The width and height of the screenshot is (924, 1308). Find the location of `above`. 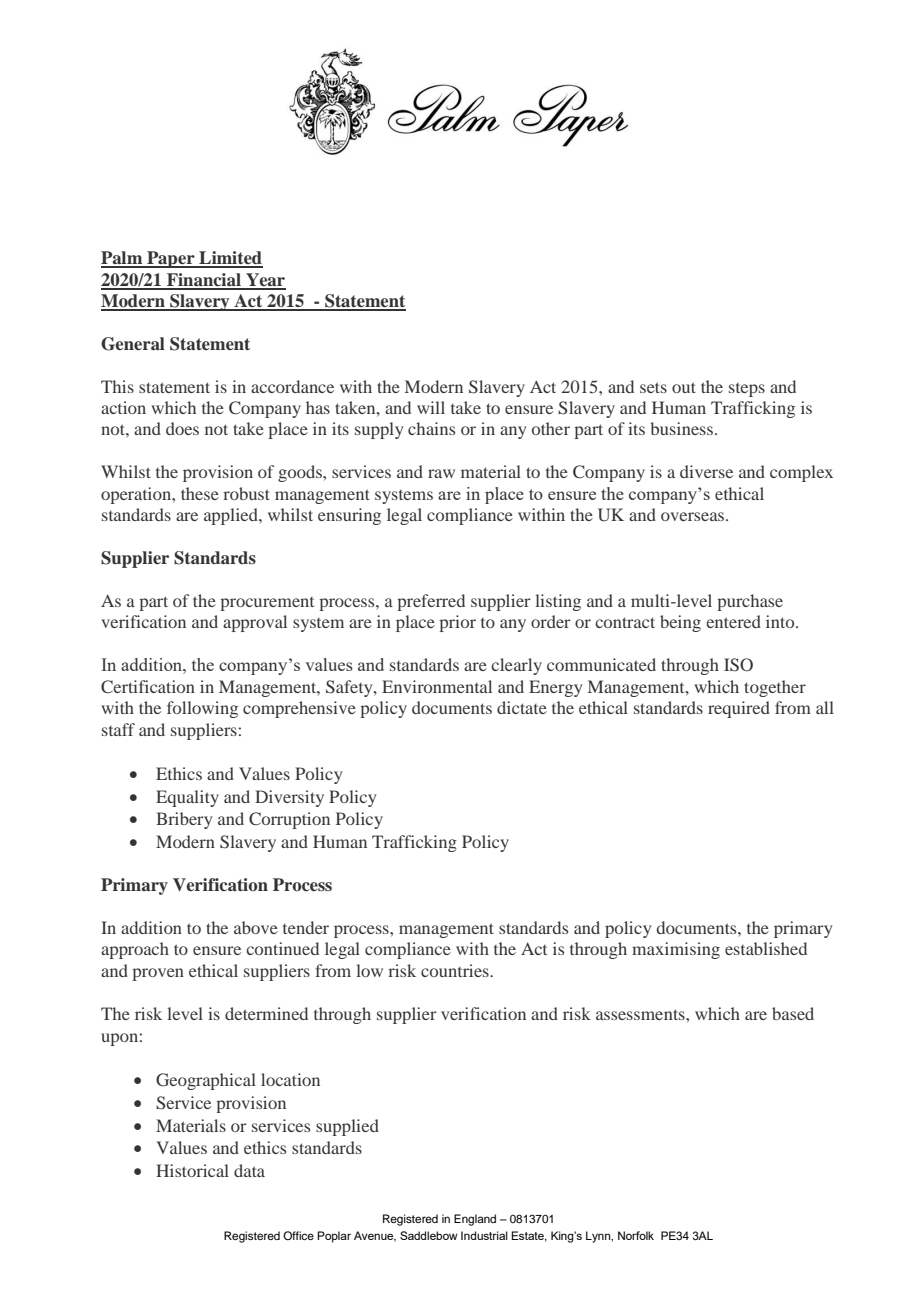

above is located at coordinates (256, 927).
